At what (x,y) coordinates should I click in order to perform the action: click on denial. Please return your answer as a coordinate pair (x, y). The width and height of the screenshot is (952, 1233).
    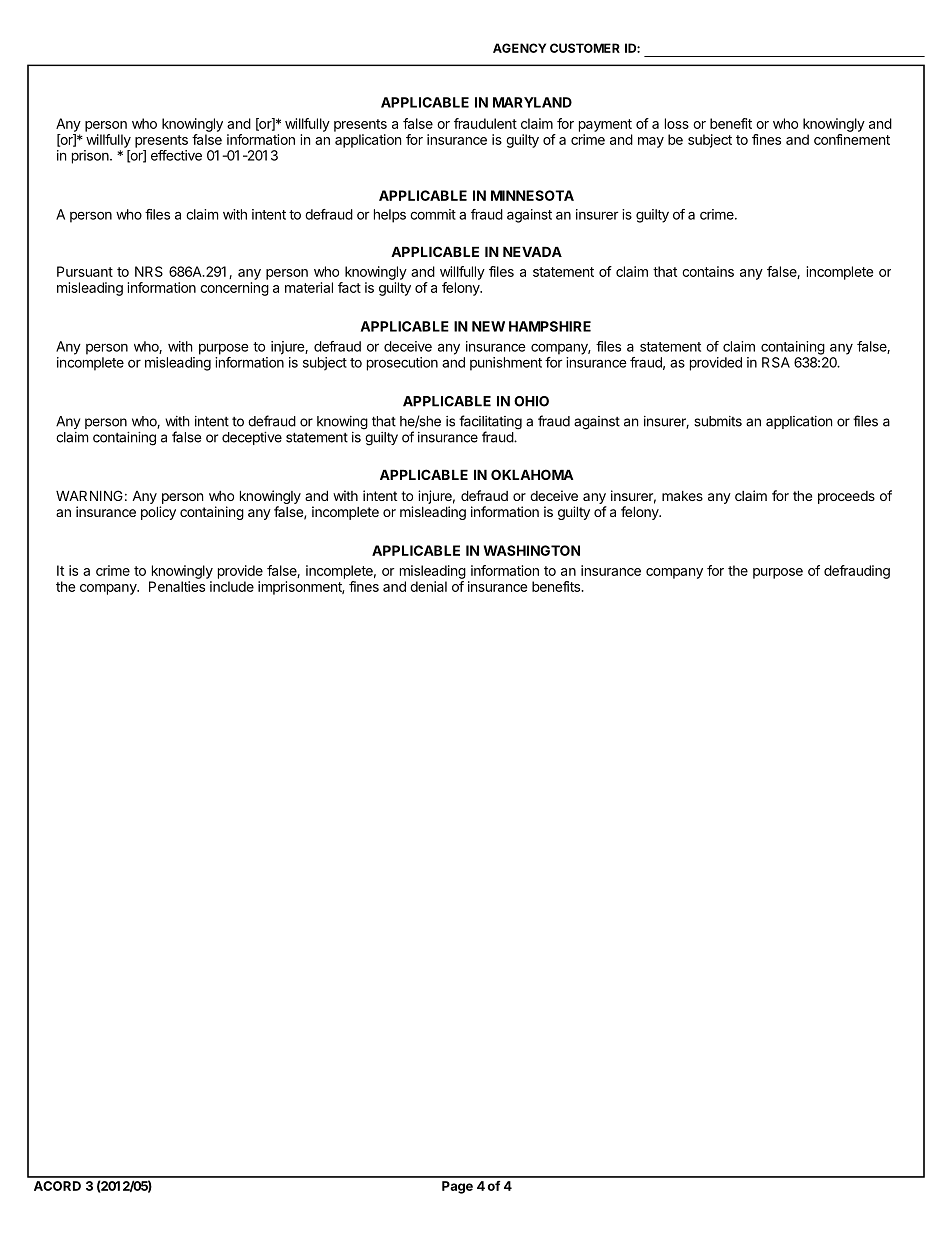
    Looking at the image, I should click on (428, 586).
